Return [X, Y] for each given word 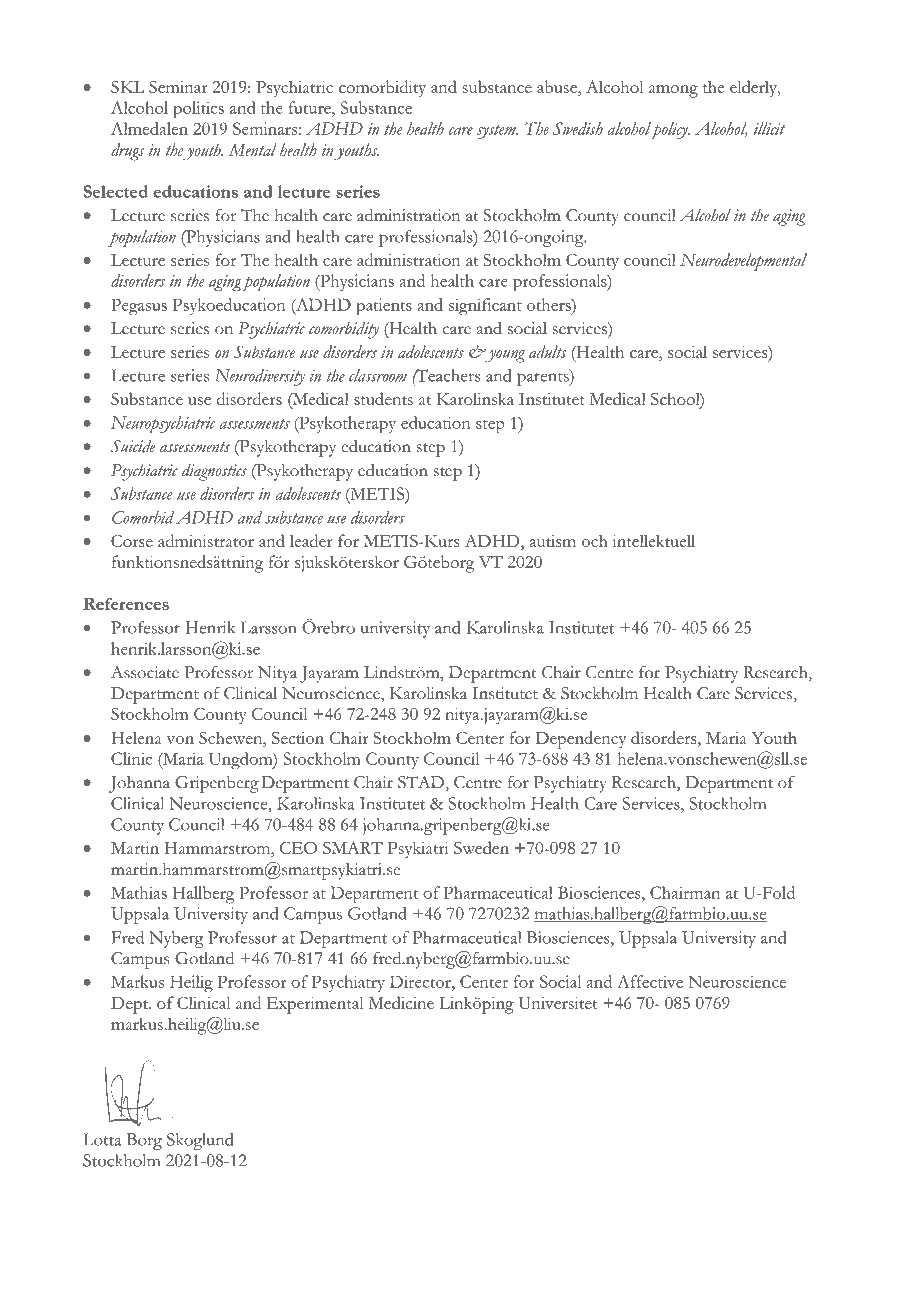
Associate [145, 672]
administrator [206, 540]
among [673, 91]
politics [198, 110]
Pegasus [139, 306]
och [595, 540]
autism [553, 541]
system [497, 131]
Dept [130, 1005]
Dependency [580, 740]
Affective [650, 981]
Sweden [481, 847]
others [550, 304]
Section [298, 738]
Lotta [102, 1139]
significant [485, 306]
